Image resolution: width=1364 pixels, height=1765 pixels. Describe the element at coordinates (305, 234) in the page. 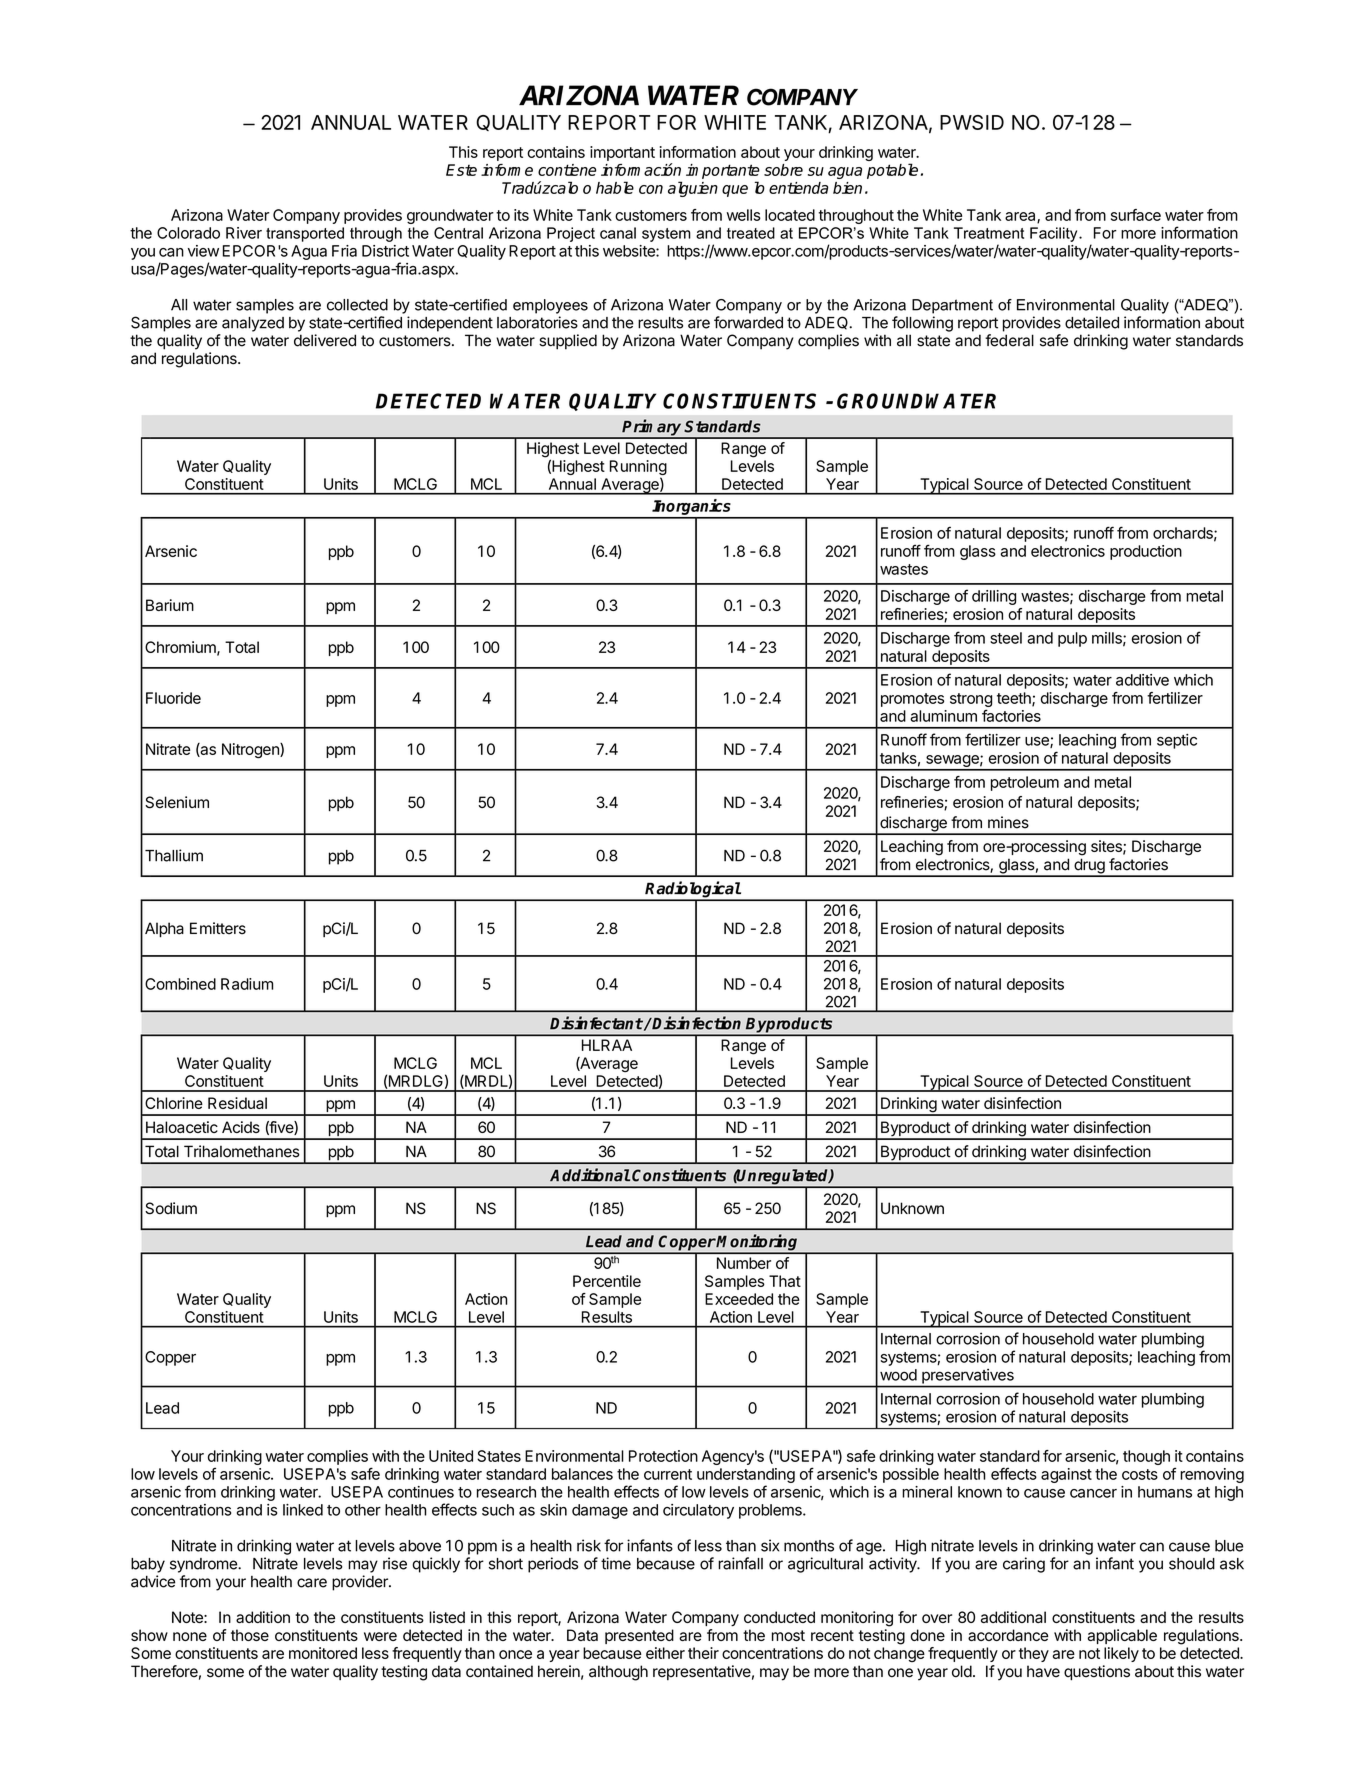

I see `transported` at that location.
